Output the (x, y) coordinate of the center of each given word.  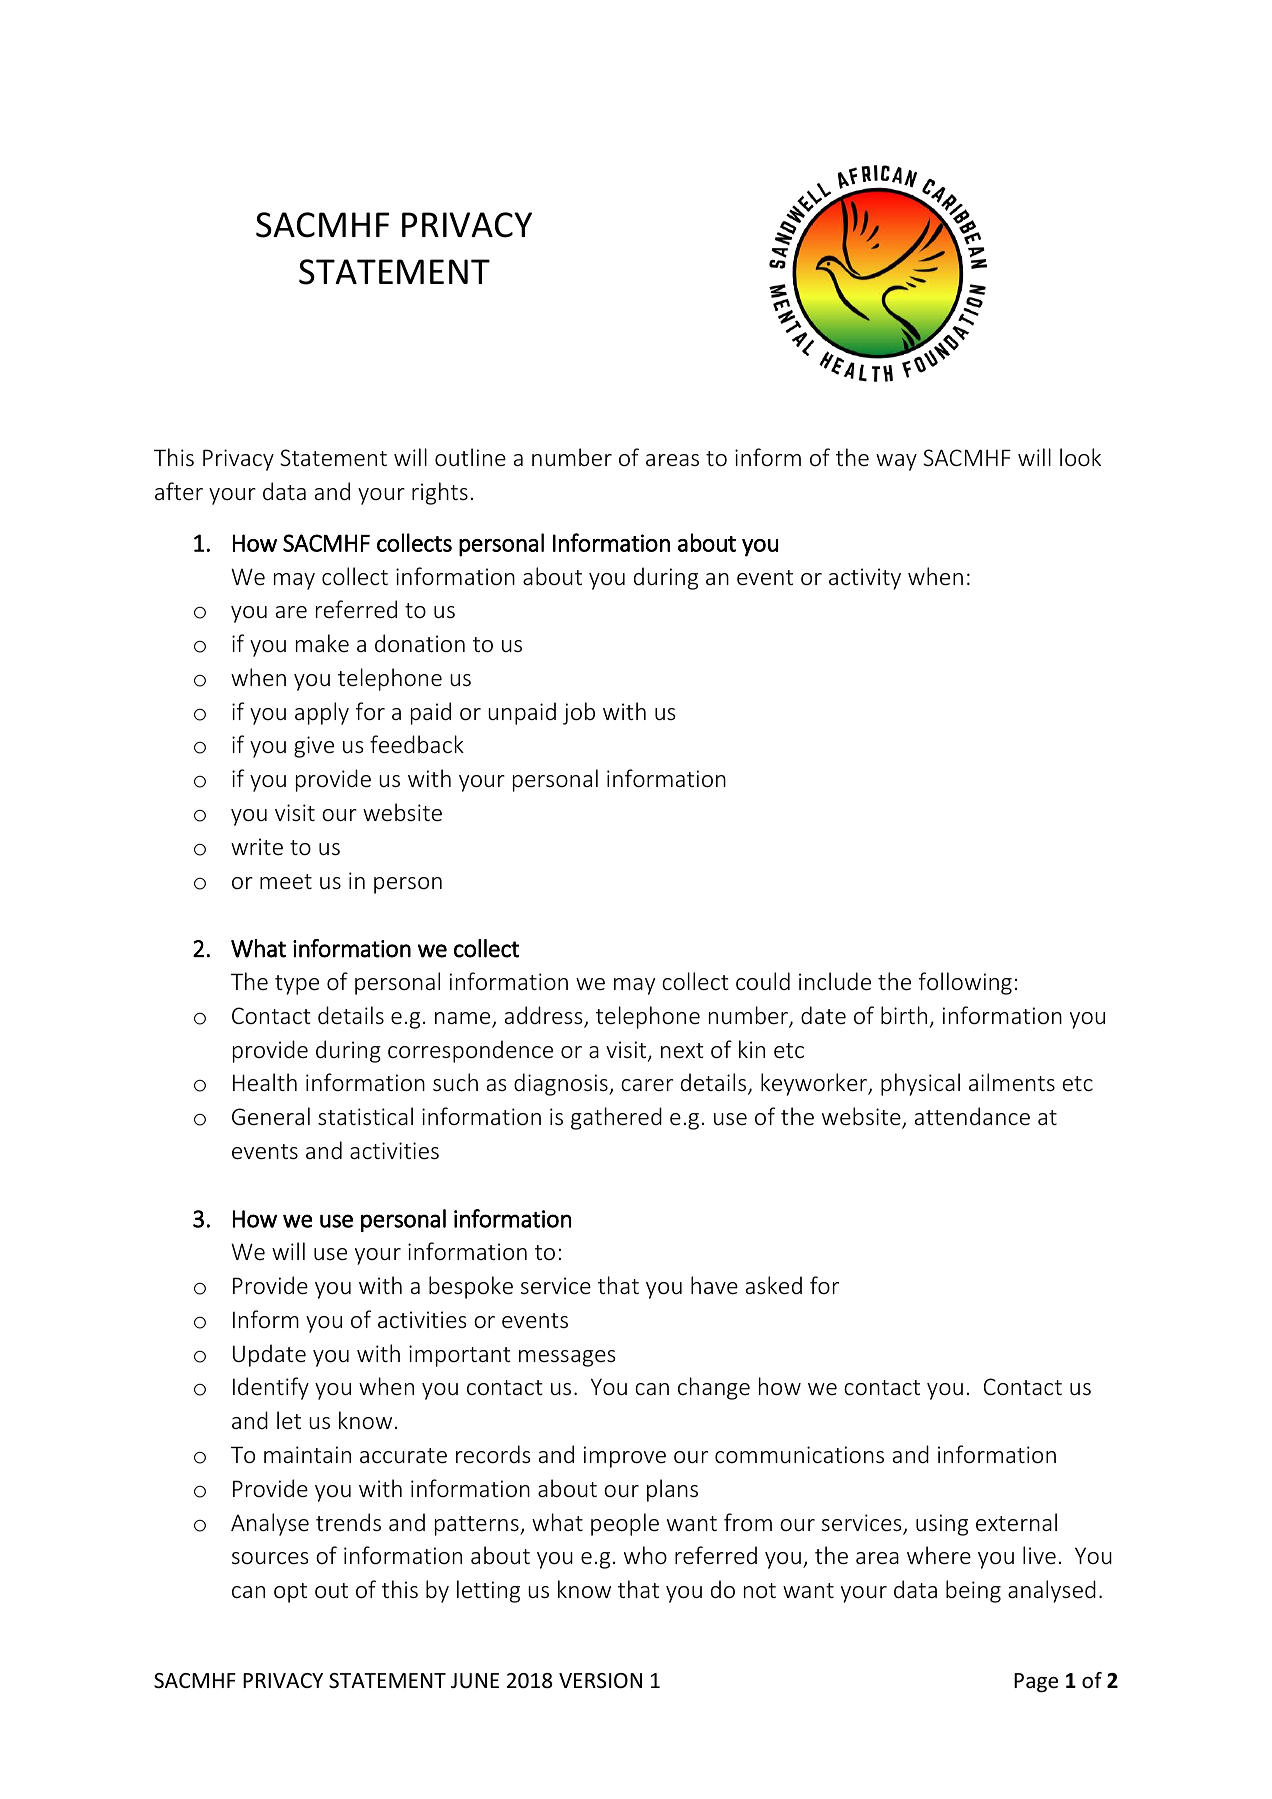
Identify (271, 1388)
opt (290, 1593)
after (179, 491)
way (896, 462)
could (763, 981)
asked (774, 1285)
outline (470, 457)
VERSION (600, 1681)
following (965, 983)
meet (286, 882)
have (714, 1285)
